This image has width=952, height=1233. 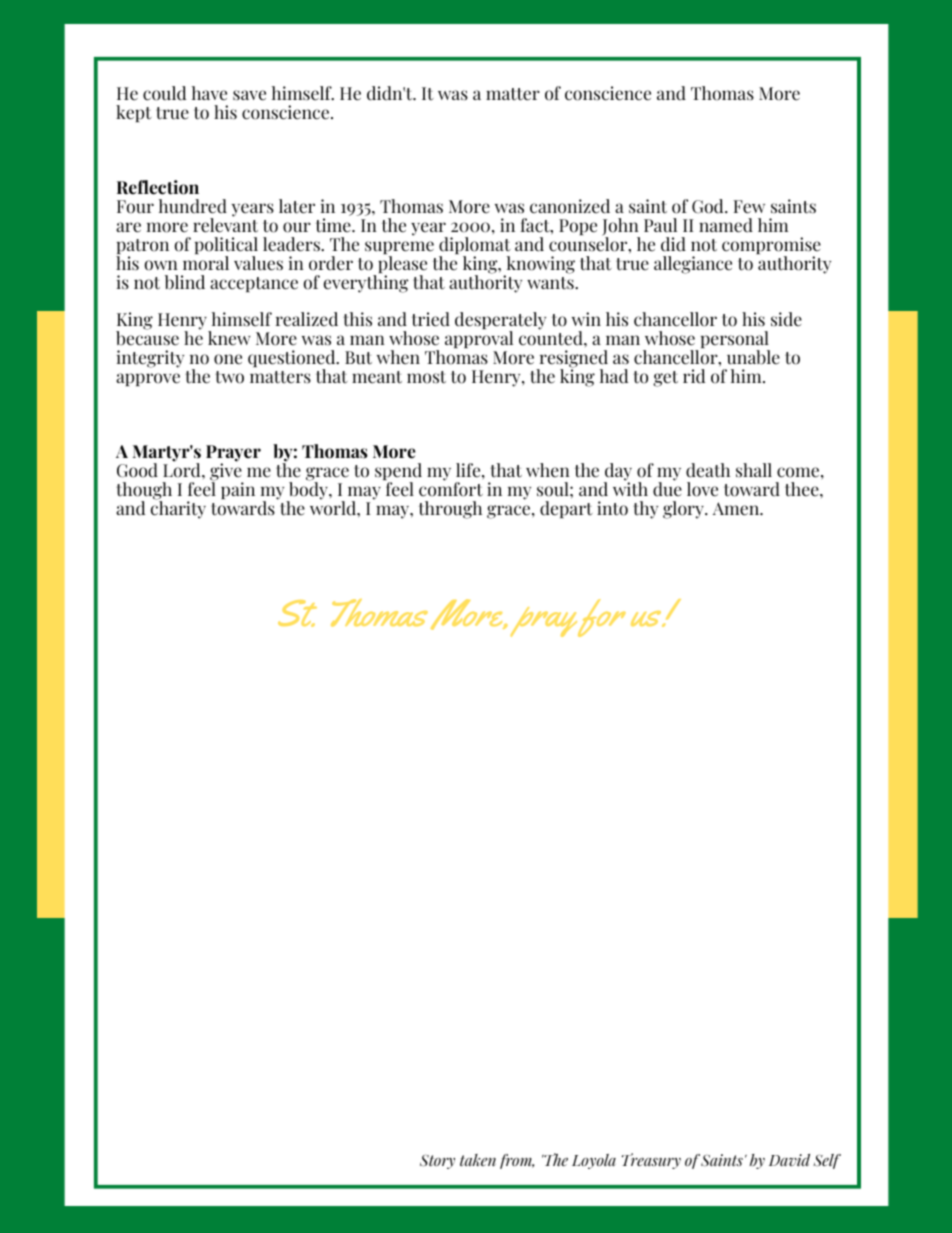 What do you see at coordinates (226, 472) in the image?
I see `give` at bounding box center [226, 472].
